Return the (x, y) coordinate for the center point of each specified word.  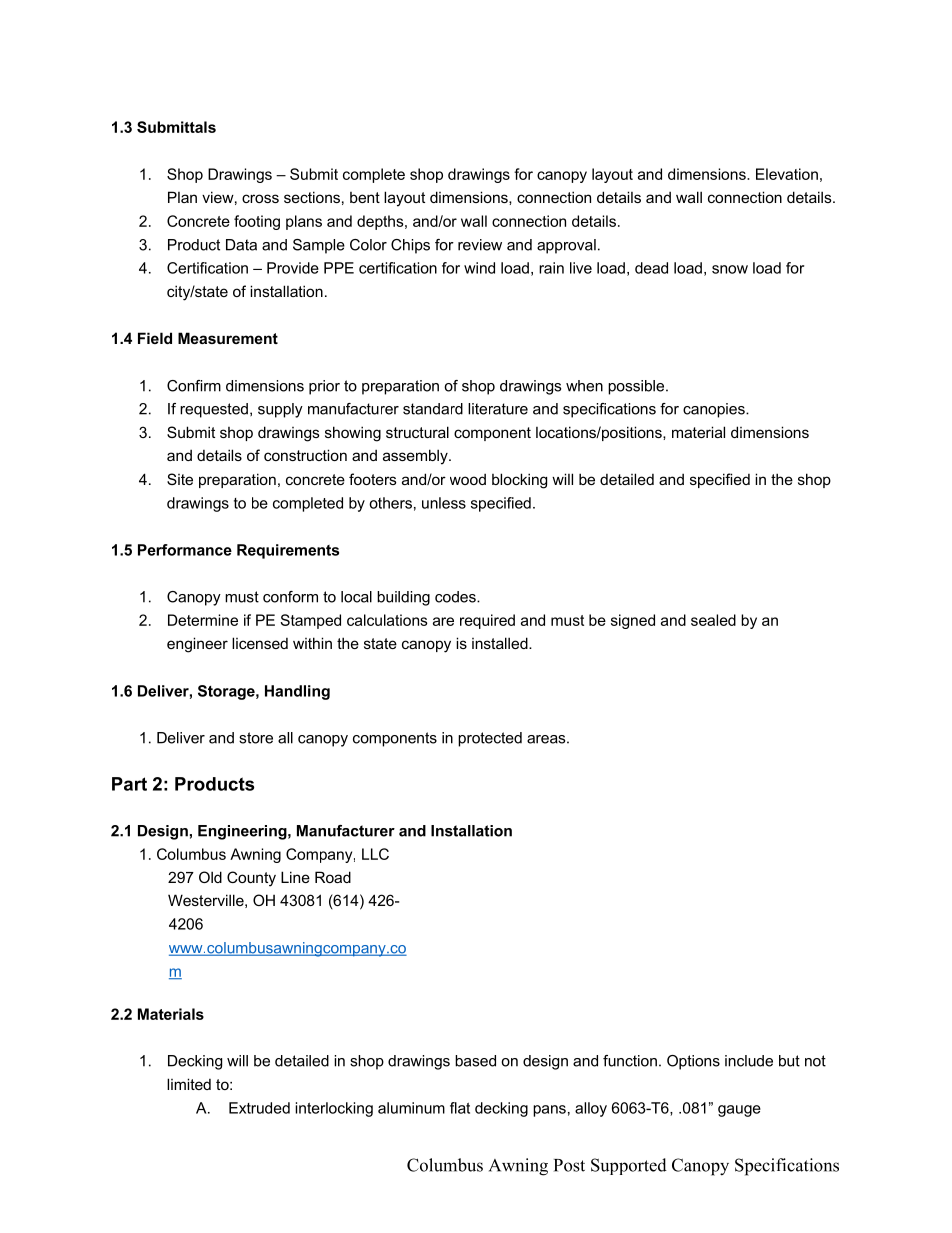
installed (501, 643)
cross (260, 198)
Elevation (787, 174)
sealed (713, 620)
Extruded (259, 1108)
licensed (260, 643)
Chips (410, 246)
